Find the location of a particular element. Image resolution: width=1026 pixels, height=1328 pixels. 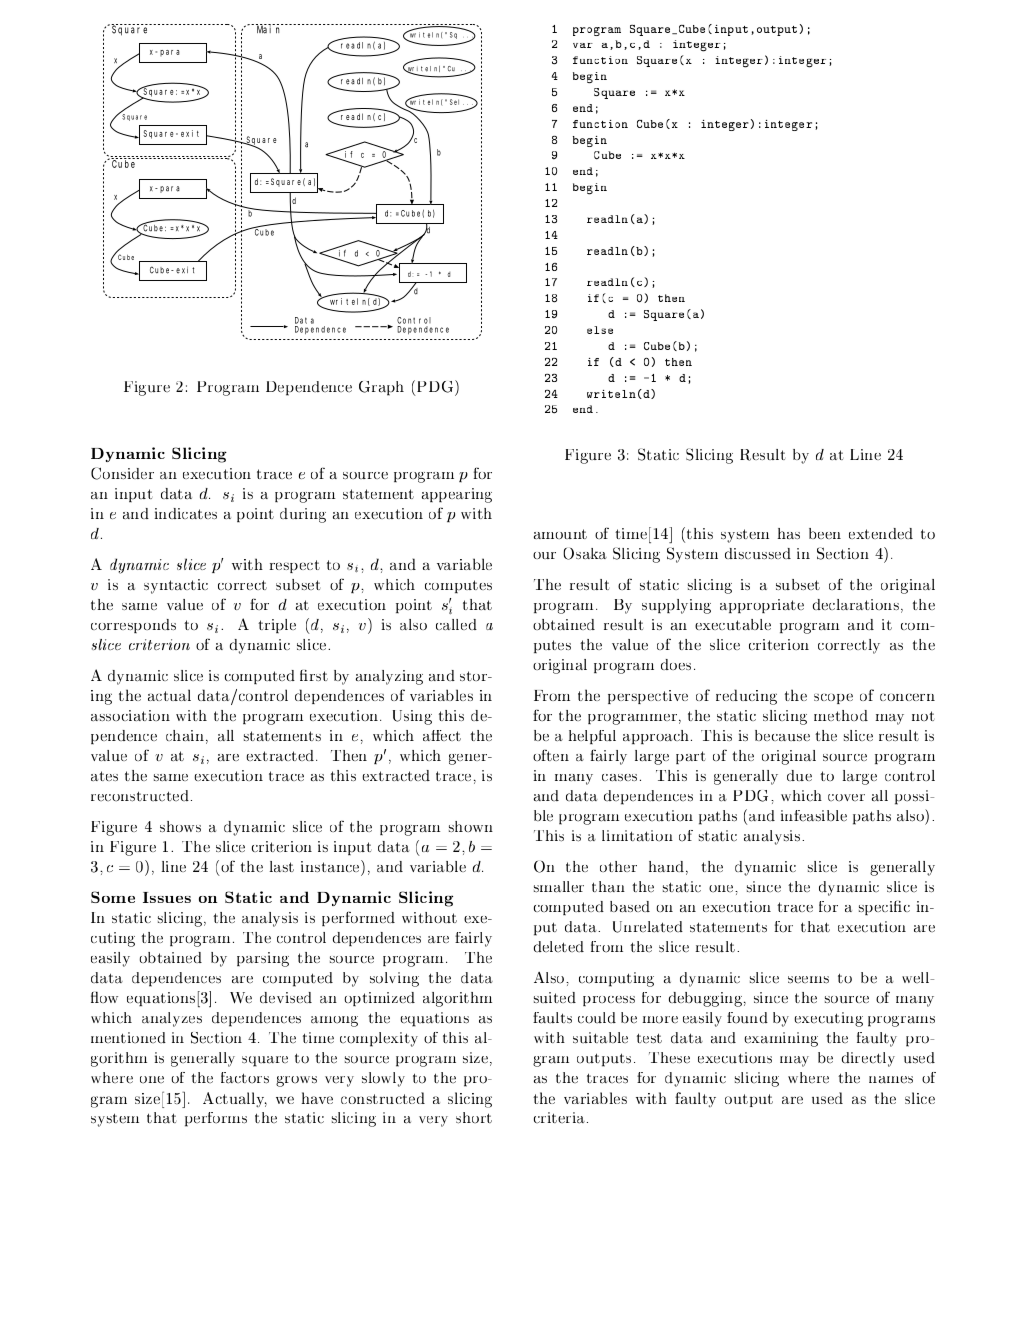

shown is located at coordinates (471, 826).
